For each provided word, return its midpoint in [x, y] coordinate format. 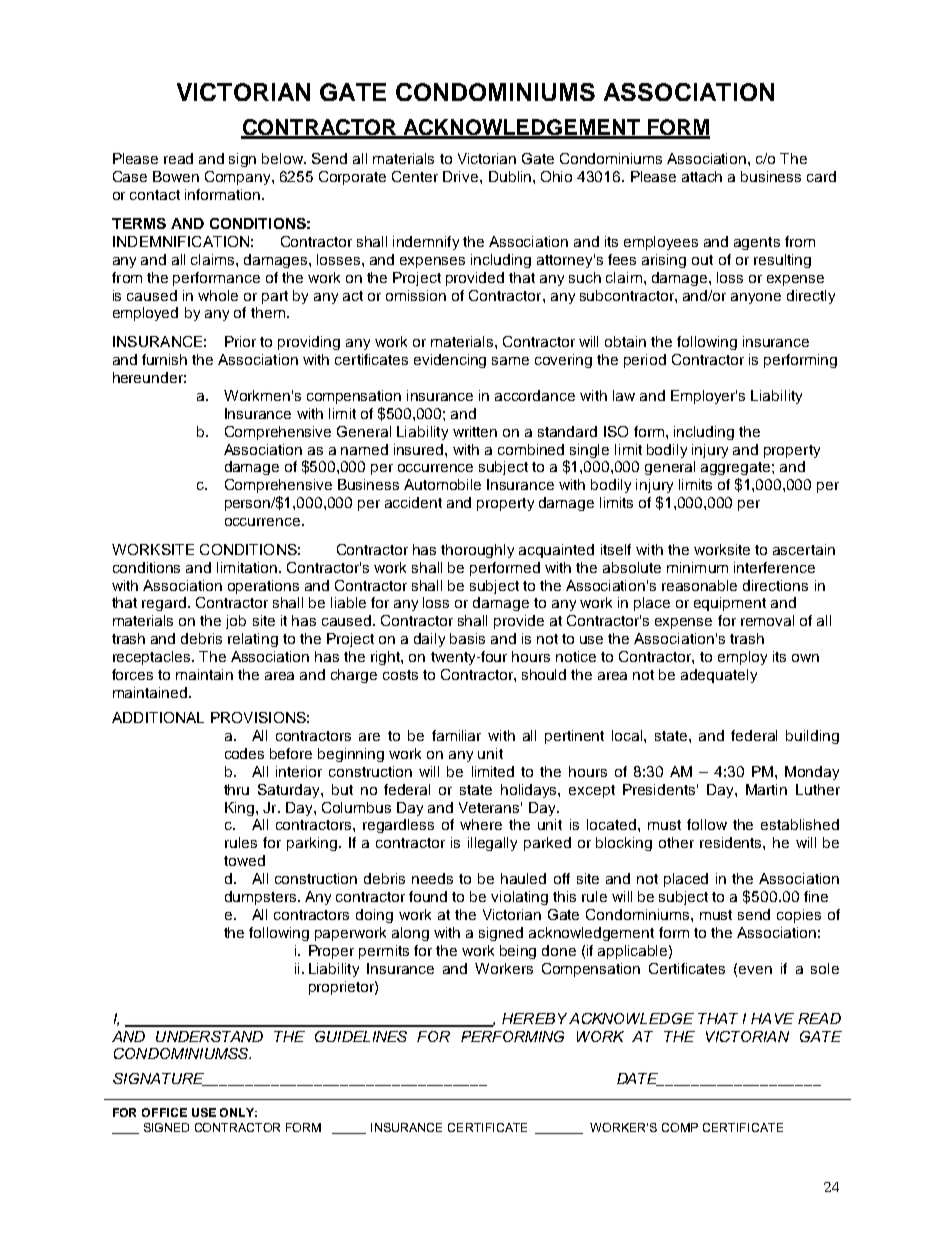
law [624, 395]
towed [244, 860]
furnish [164, 359]
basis [467, 638]
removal [767, 620]
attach [702, 176]
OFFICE [164, 1112]
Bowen [176, 176]
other [676, 842]
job [236, 622]
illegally [492, 844]
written [475, 431]
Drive [462, 176]
